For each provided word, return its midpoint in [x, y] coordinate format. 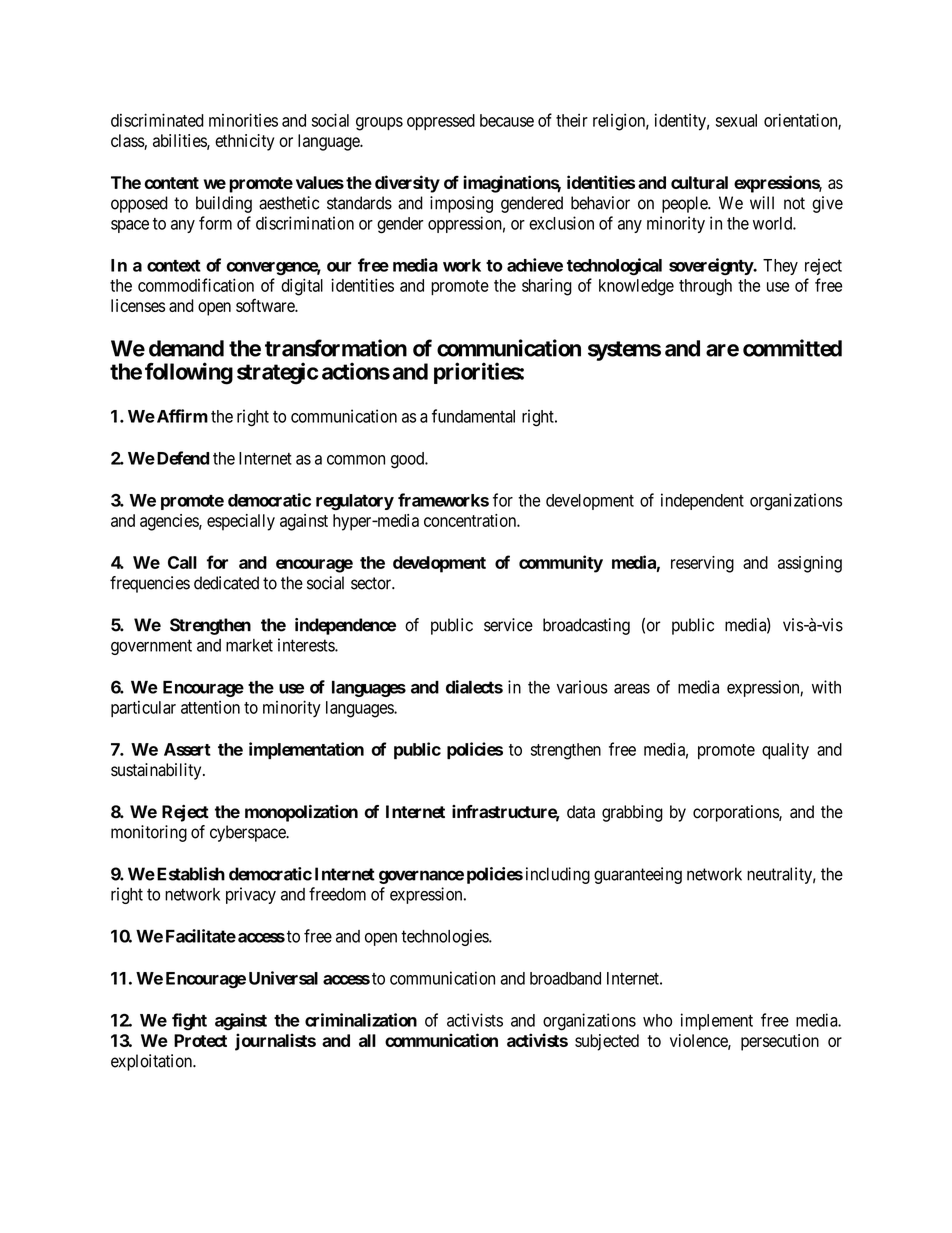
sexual [736, 120]
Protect [200, 1040]
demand [186, 348]
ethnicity [244, 142]
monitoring [149, 833]
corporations [736, 813]
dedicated [226, 583]
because [507, 120]
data [581, 812]
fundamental [473, 416]
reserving [702, 564]
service [508, 625]
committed [792, 348]
